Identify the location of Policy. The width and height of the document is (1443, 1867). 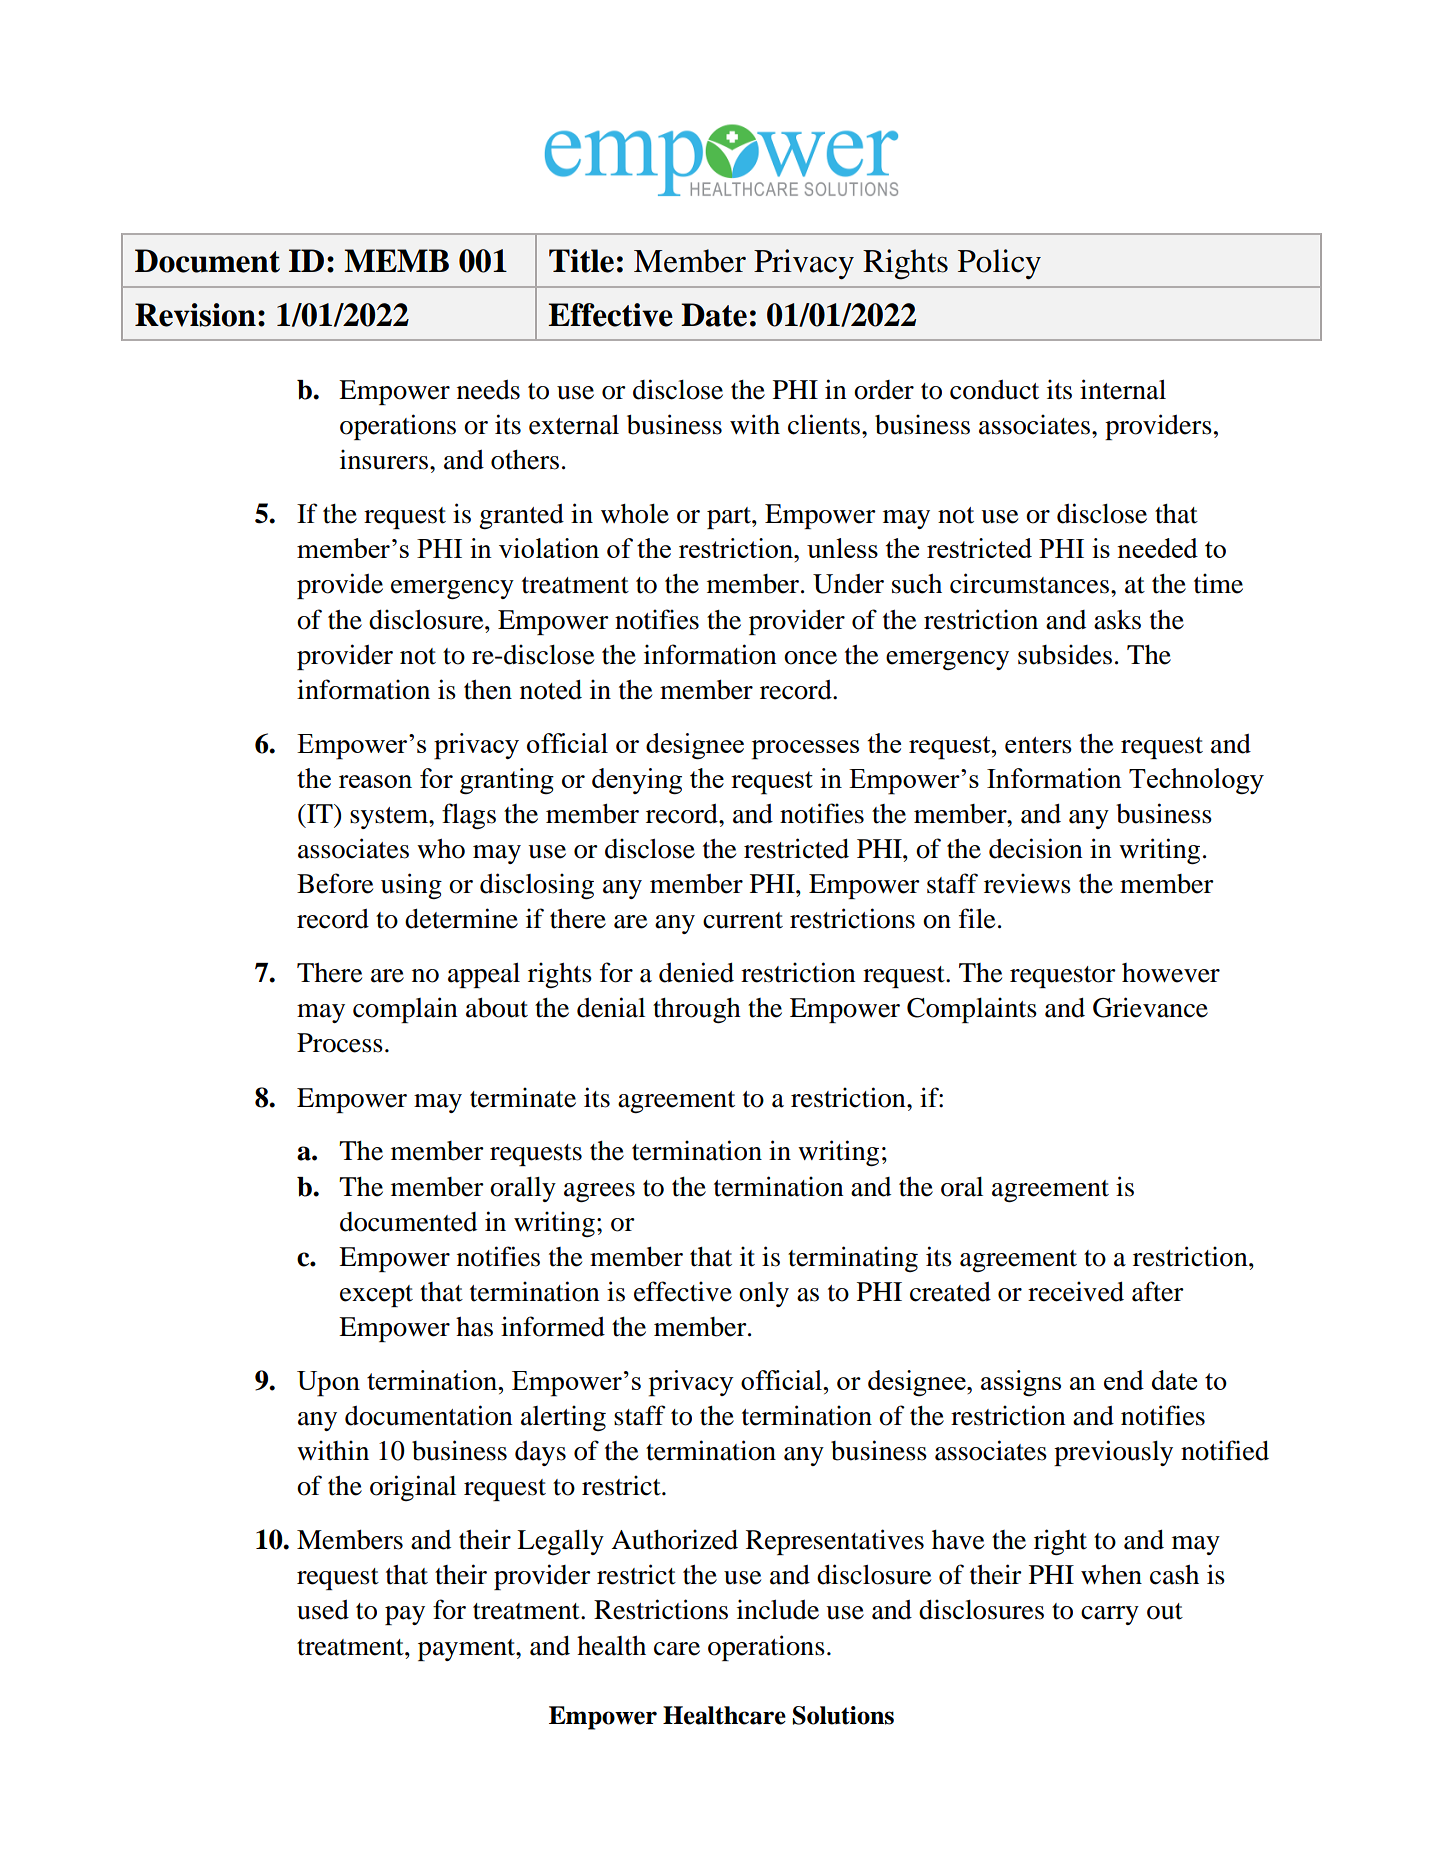
(999, 264).
